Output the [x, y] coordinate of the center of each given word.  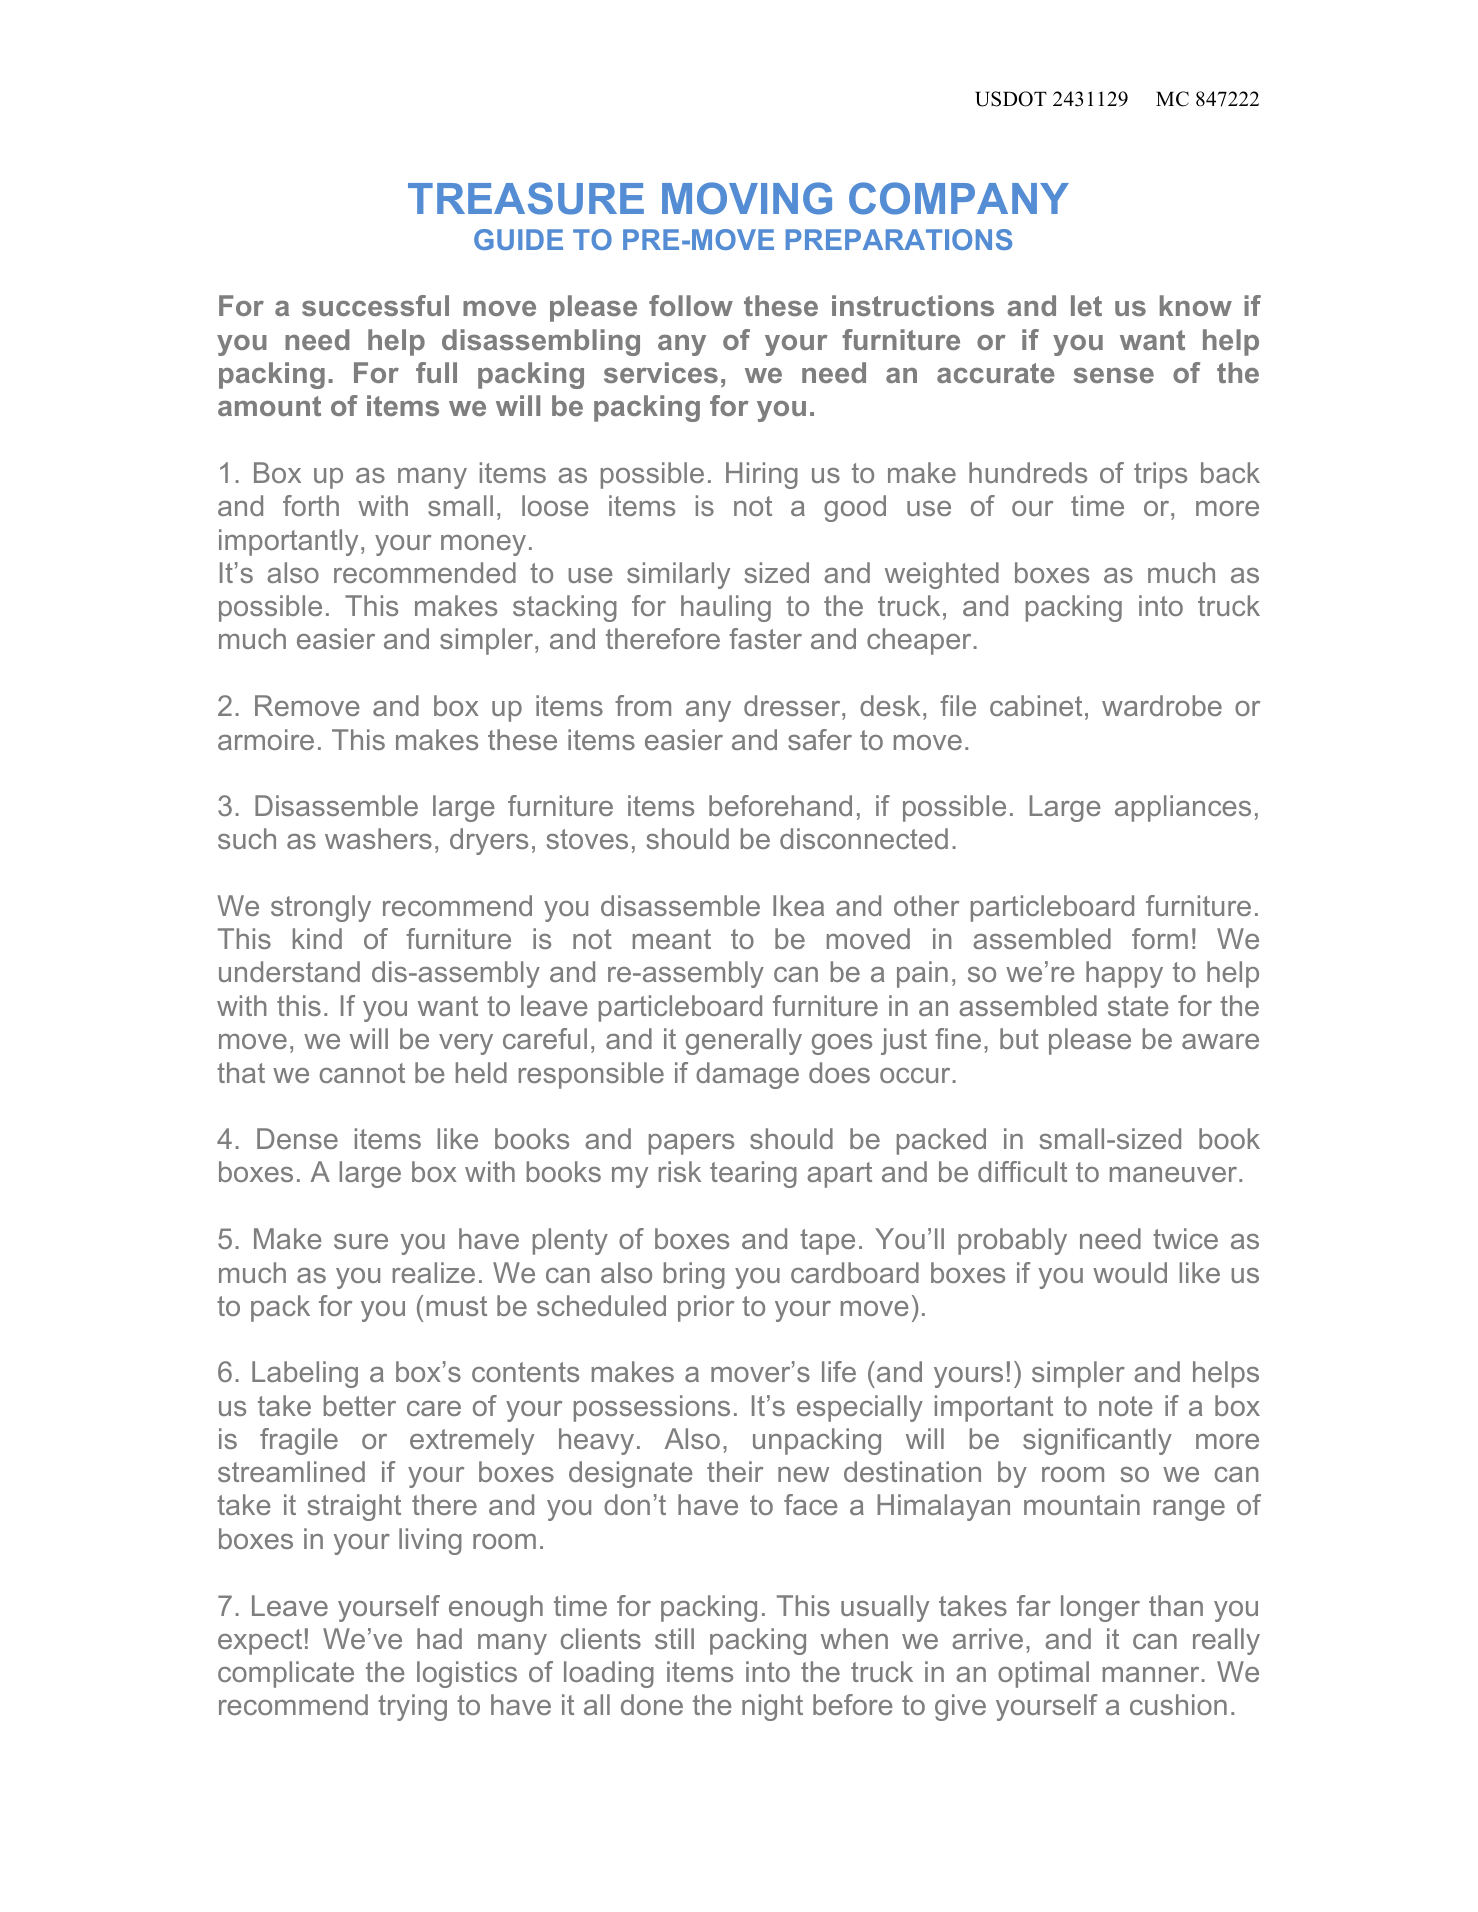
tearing [753, 1174]
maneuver [1175, 1174]
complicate [286, 1674]
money [483, 545]
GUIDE [518, 239]
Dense [297, 1138]
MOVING [747, 198]
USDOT [1011, 99]
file [958, 705]
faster [765, 638]
